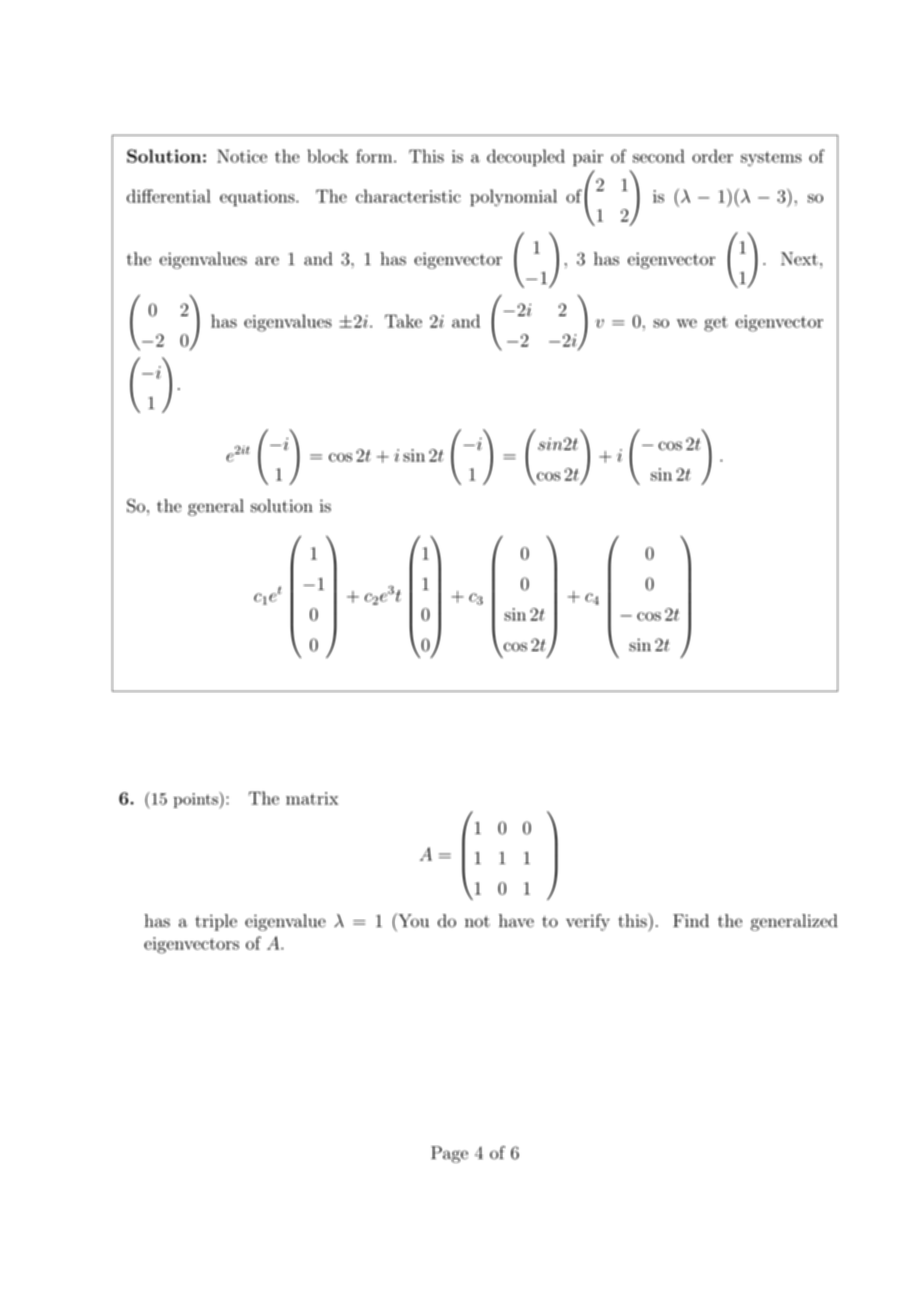  What do you see at coordinates (691, 921) in the image?
I see `Find` at bounding box center [691, 921].
